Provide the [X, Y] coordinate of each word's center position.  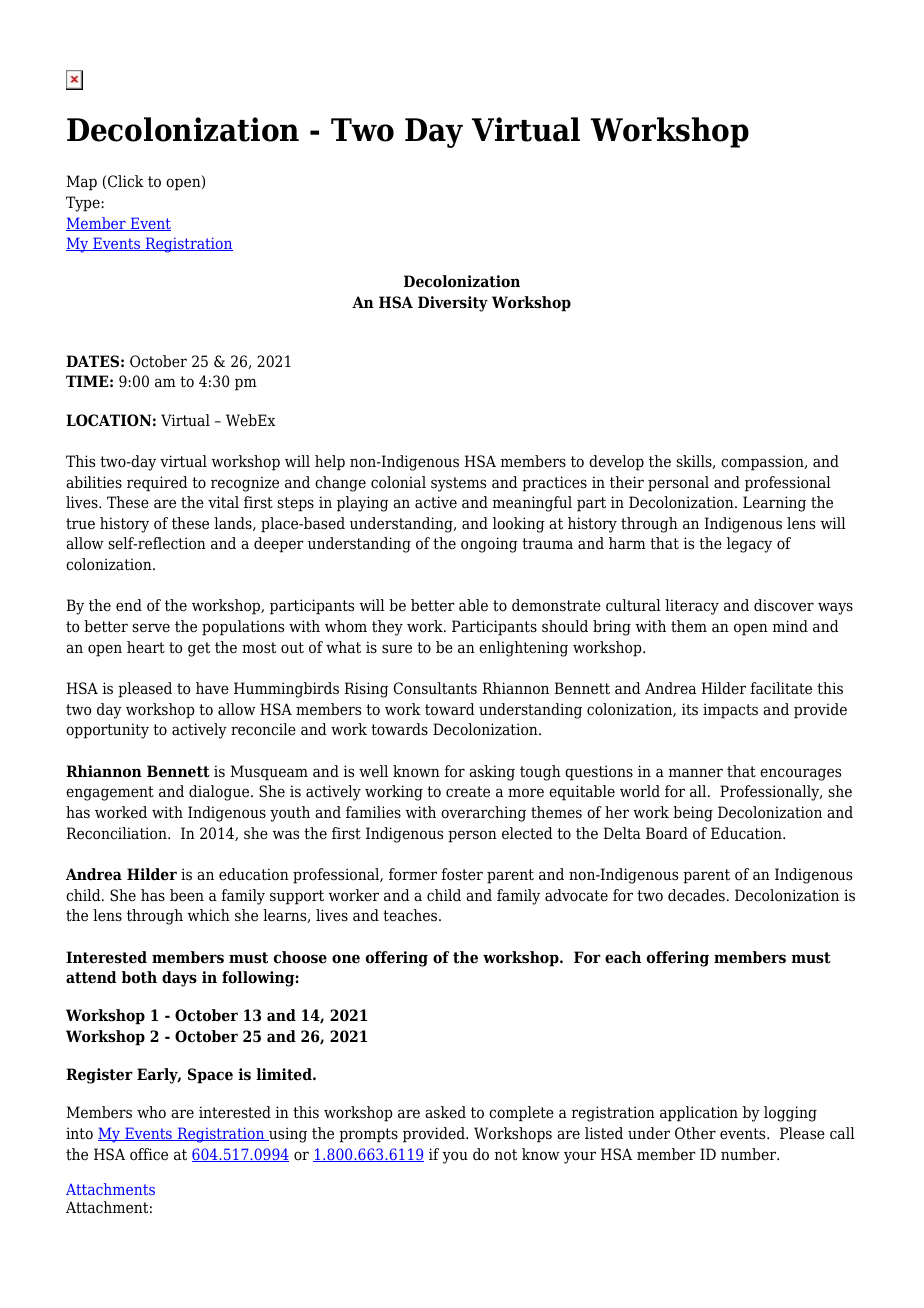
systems [458, 484]
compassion [763, 463]
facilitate [781, 688]
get [199, 649]
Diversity [453, 304]
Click [126, 181]
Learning [774, 504]
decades [696, 895]
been [187, 895]
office [149, 1154]
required [157, 484]
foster [462, 874]
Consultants [435, 688]
